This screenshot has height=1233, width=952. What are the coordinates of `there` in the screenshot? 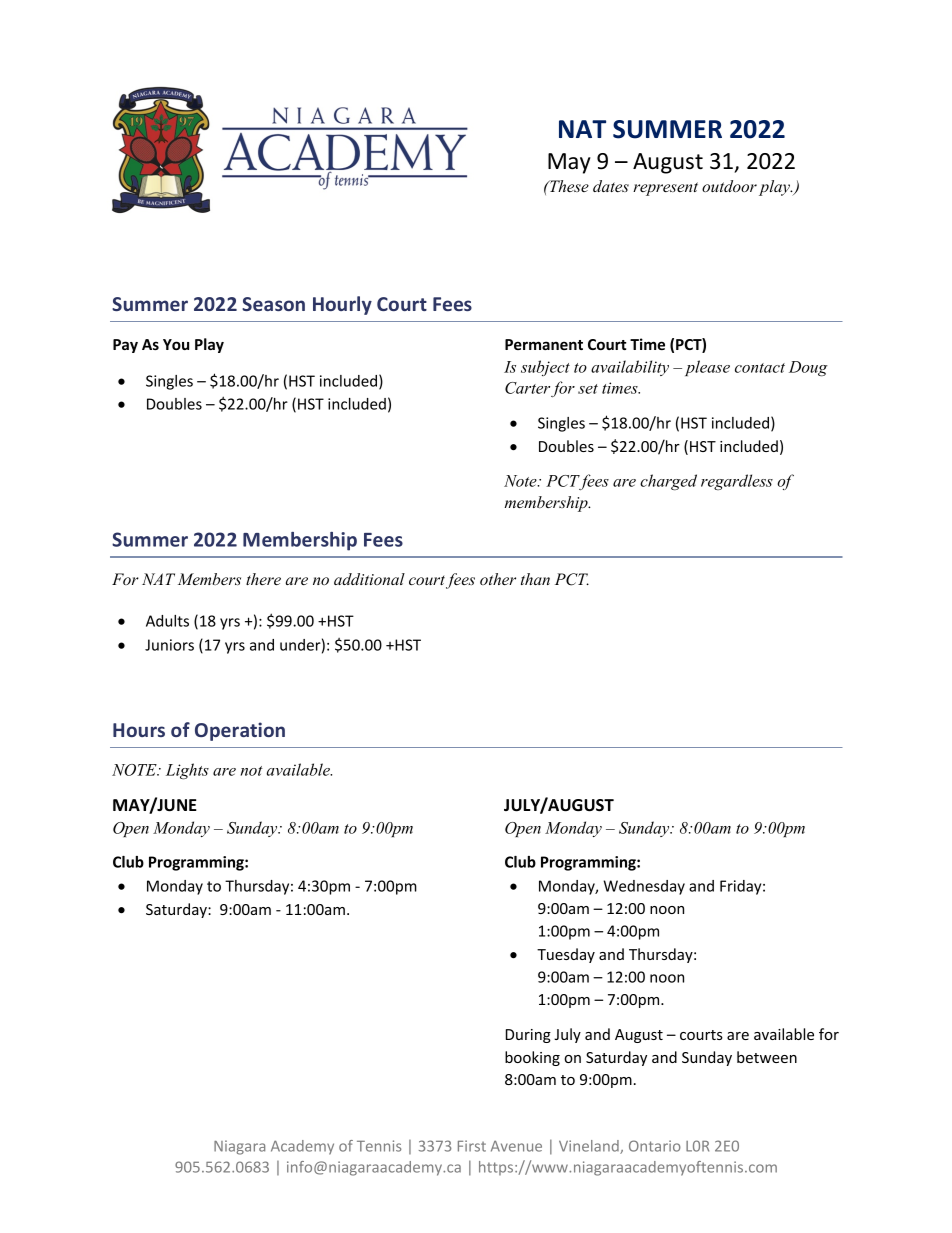 It's located at (263, 579).
